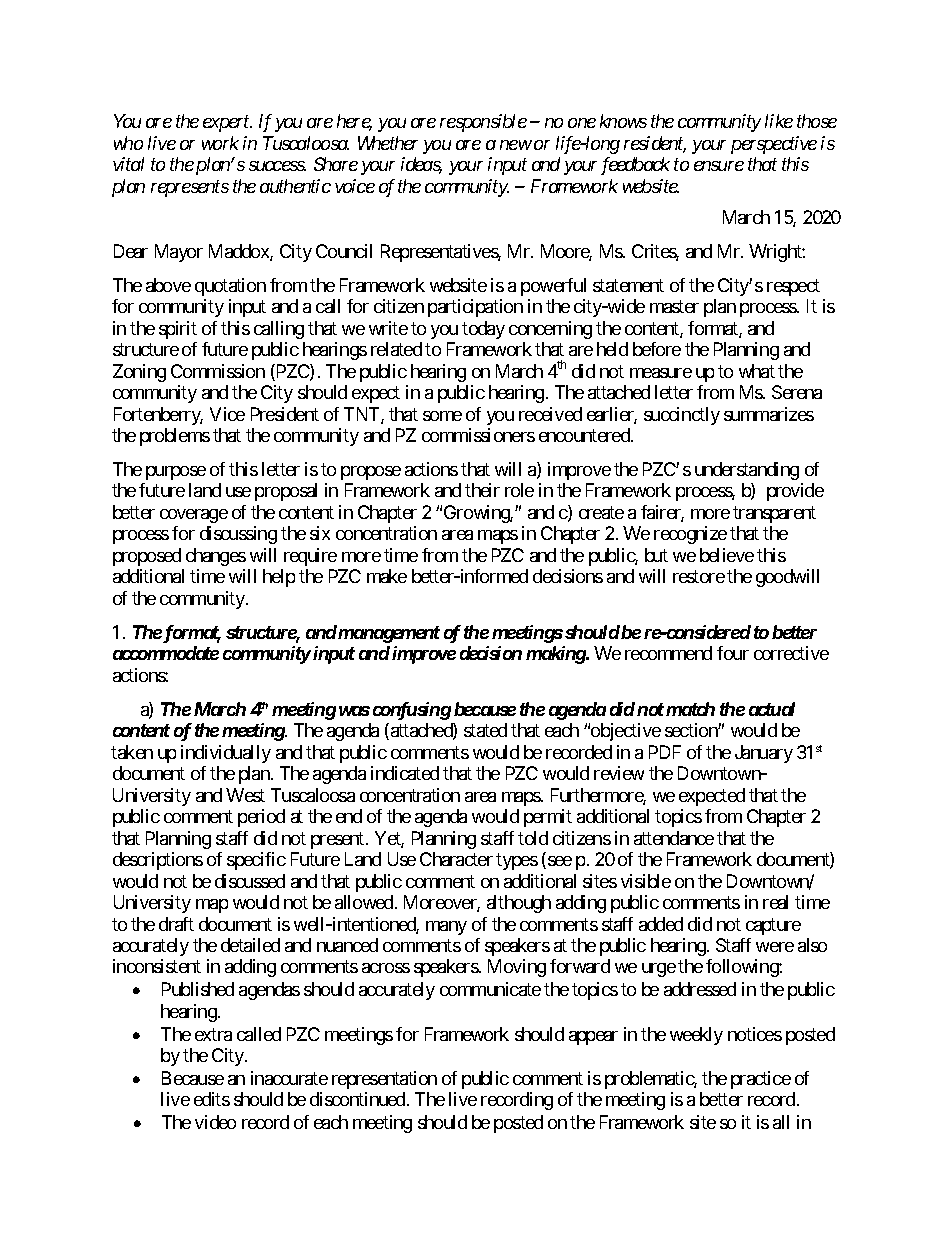 This document has height=1233, width=952. I want to click on perspective, so click(774, 145).
